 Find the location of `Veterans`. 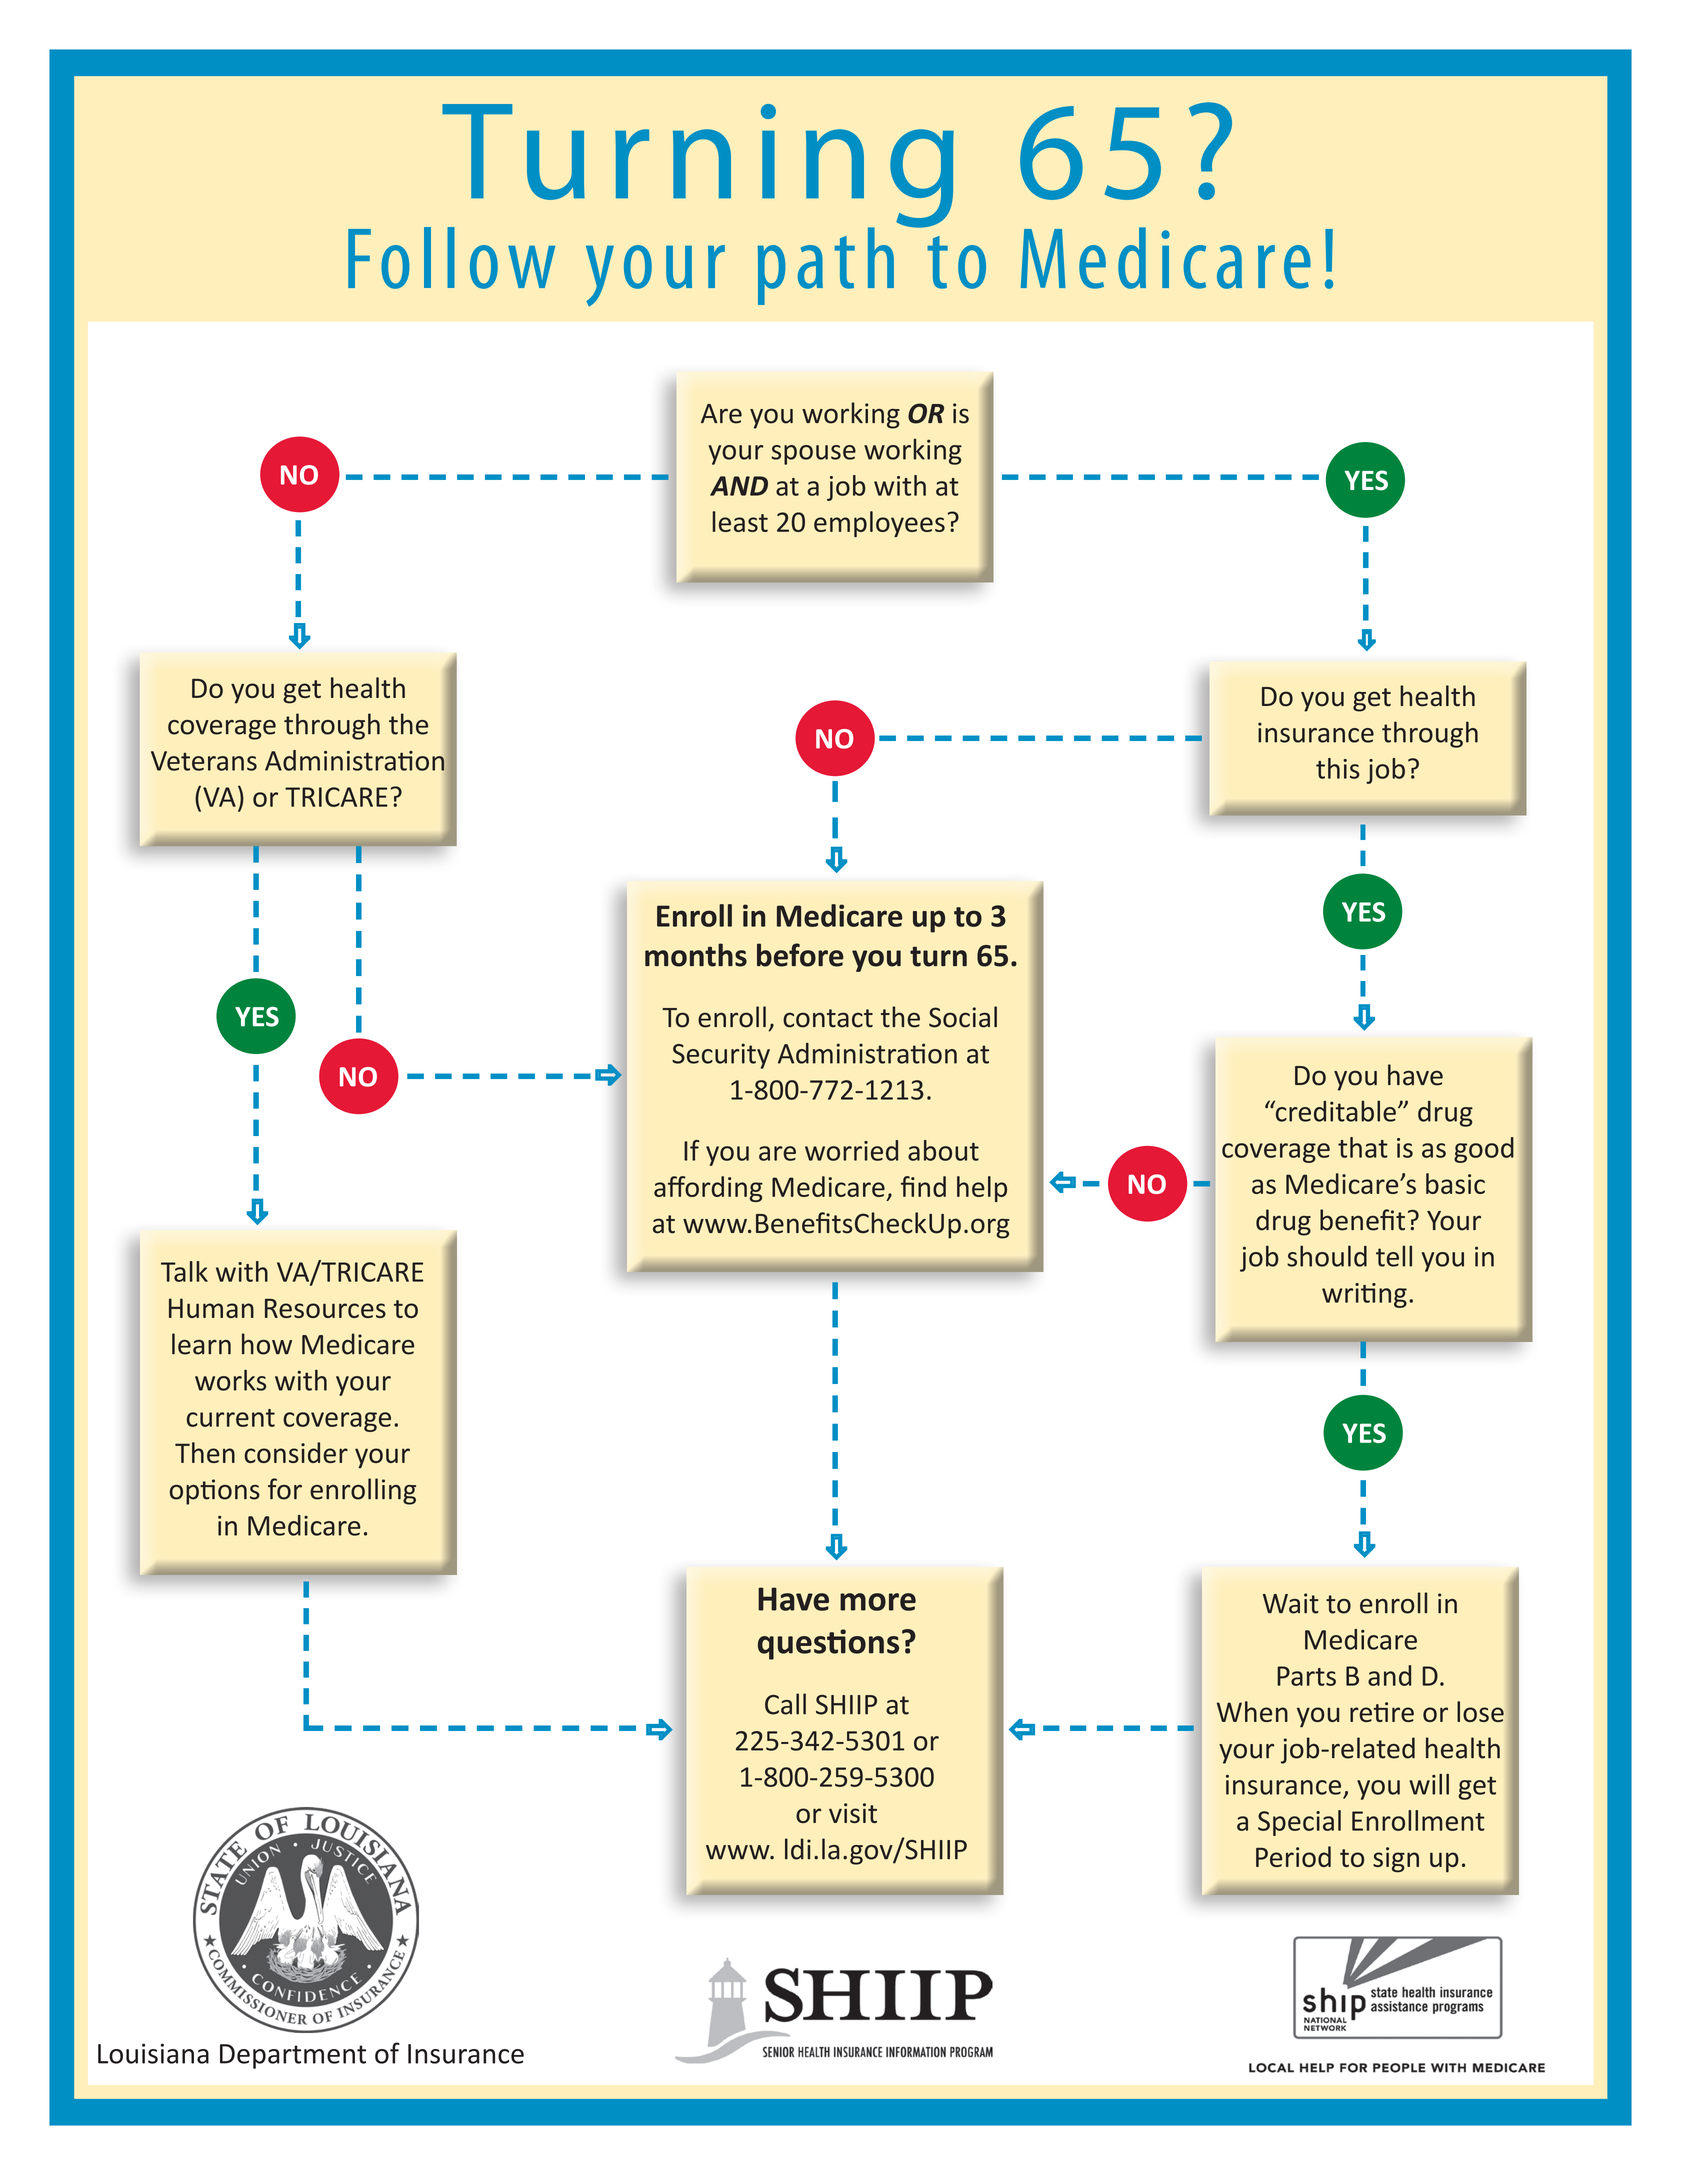

Veterans is located at coordinates (204, 761).
